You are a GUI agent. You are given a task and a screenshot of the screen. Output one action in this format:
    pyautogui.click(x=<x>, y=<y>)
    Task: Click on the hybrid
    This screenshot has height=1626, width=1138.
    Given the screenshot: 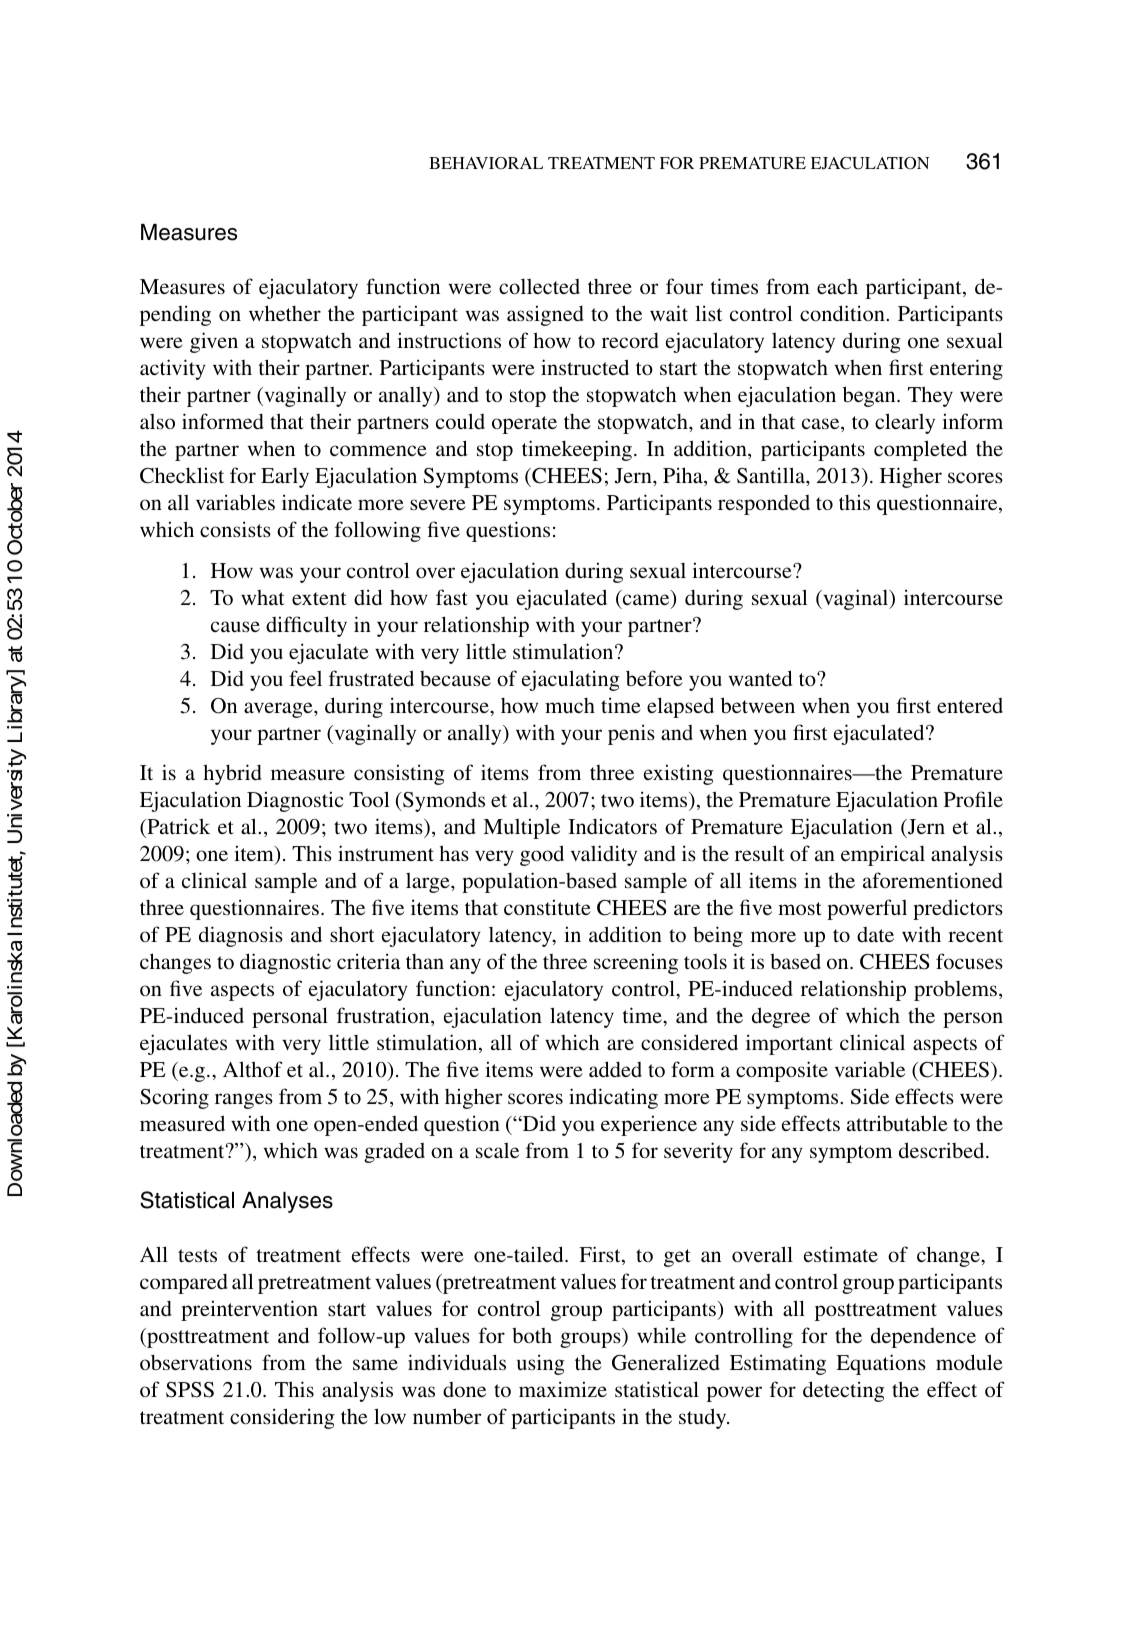 What is the action you would take?
    pyautogui.click(x=232, y=774)
